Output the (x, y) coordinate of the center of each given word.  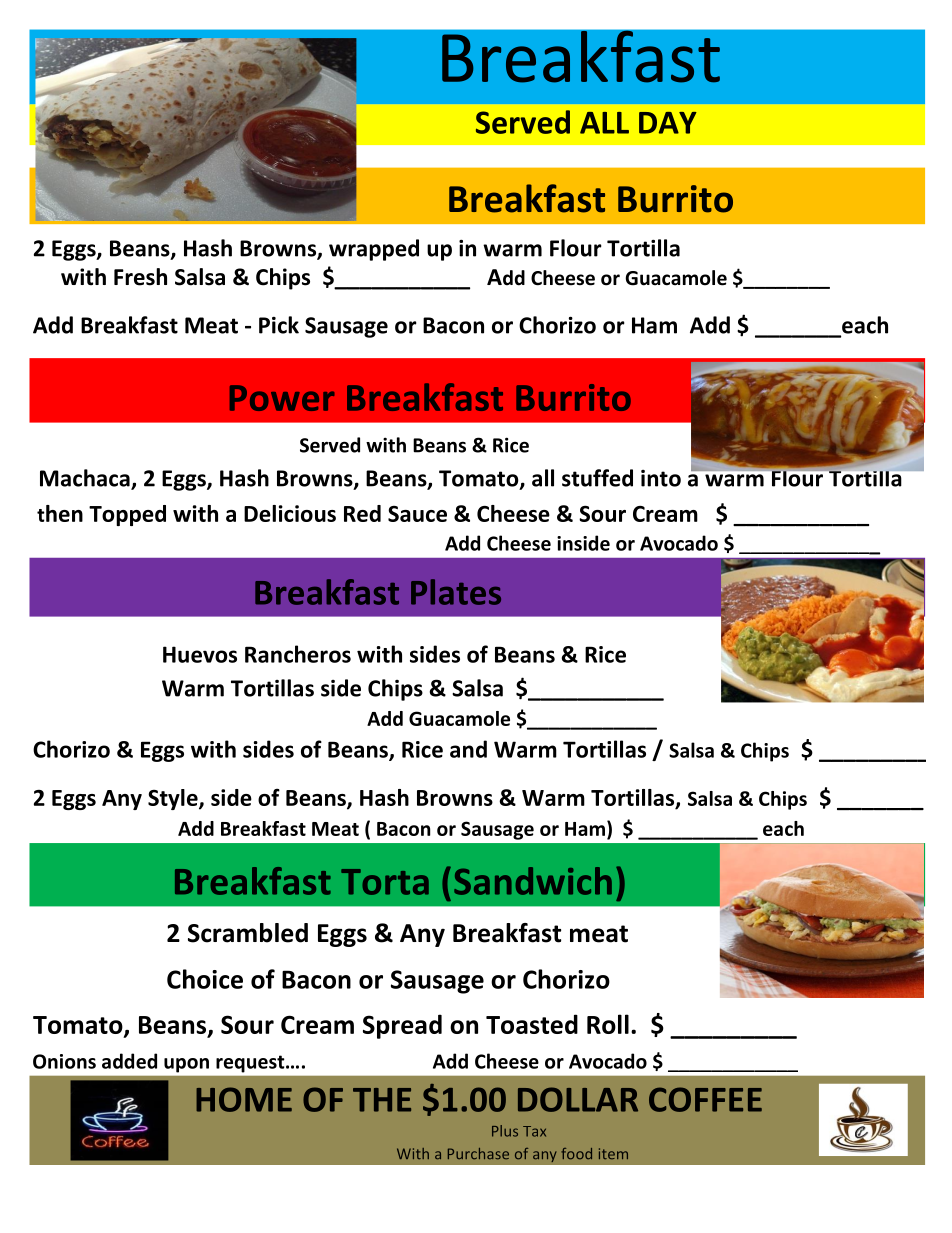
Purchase (478, 1153)
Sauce (417, 514)
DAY (668, 123)
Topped (127, 515)
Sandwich (533, 881)
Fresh (140, 277)
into (661, 478)
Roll (608, 1024)
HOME (244, 1099)
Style (174, 799)
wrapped (374, 250)
